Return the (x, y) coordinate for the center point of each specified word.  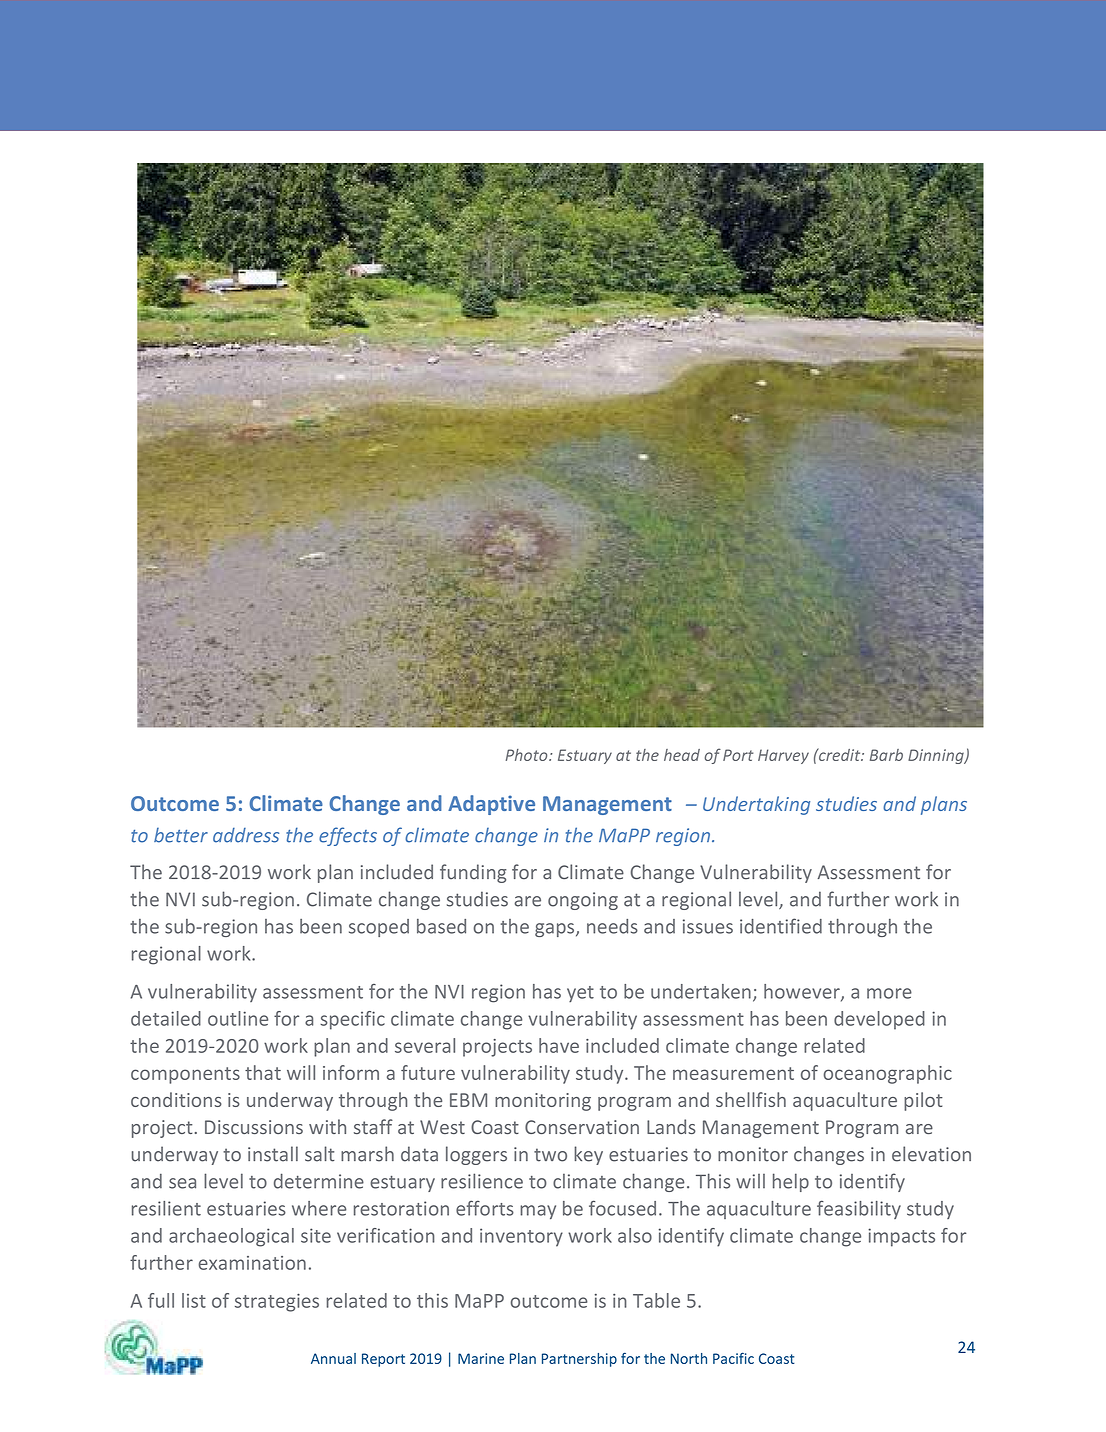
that (263, 1072)
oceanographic (888, 1074)
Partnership (579, 1360)
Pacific (733, 1358)
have (559, 1045)
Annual (333, 1358)
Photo (528, 755)
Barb (886, 755)
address (246, 835)
